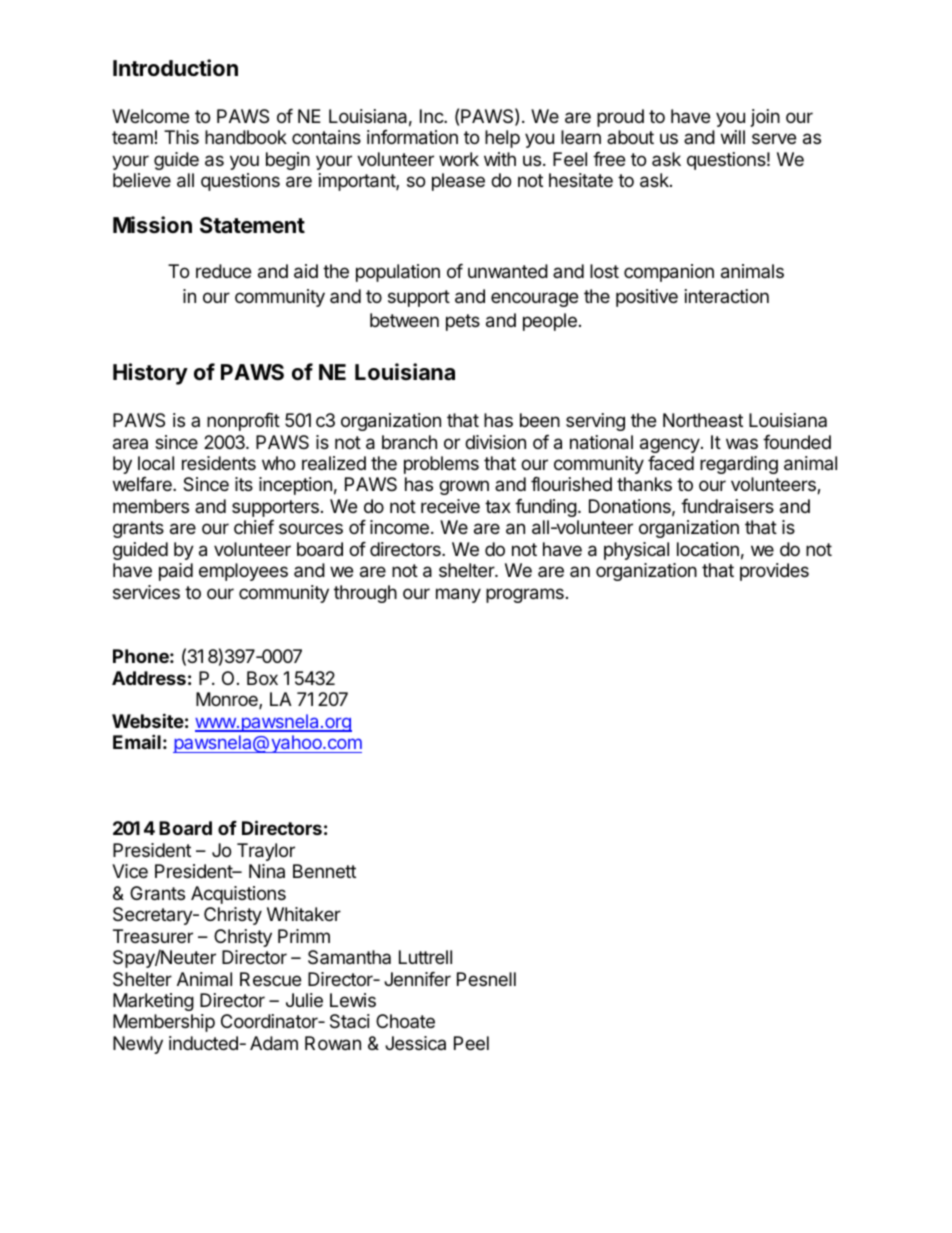 The image size is (952, 1233). I want to click on location, so click(708, 549).
